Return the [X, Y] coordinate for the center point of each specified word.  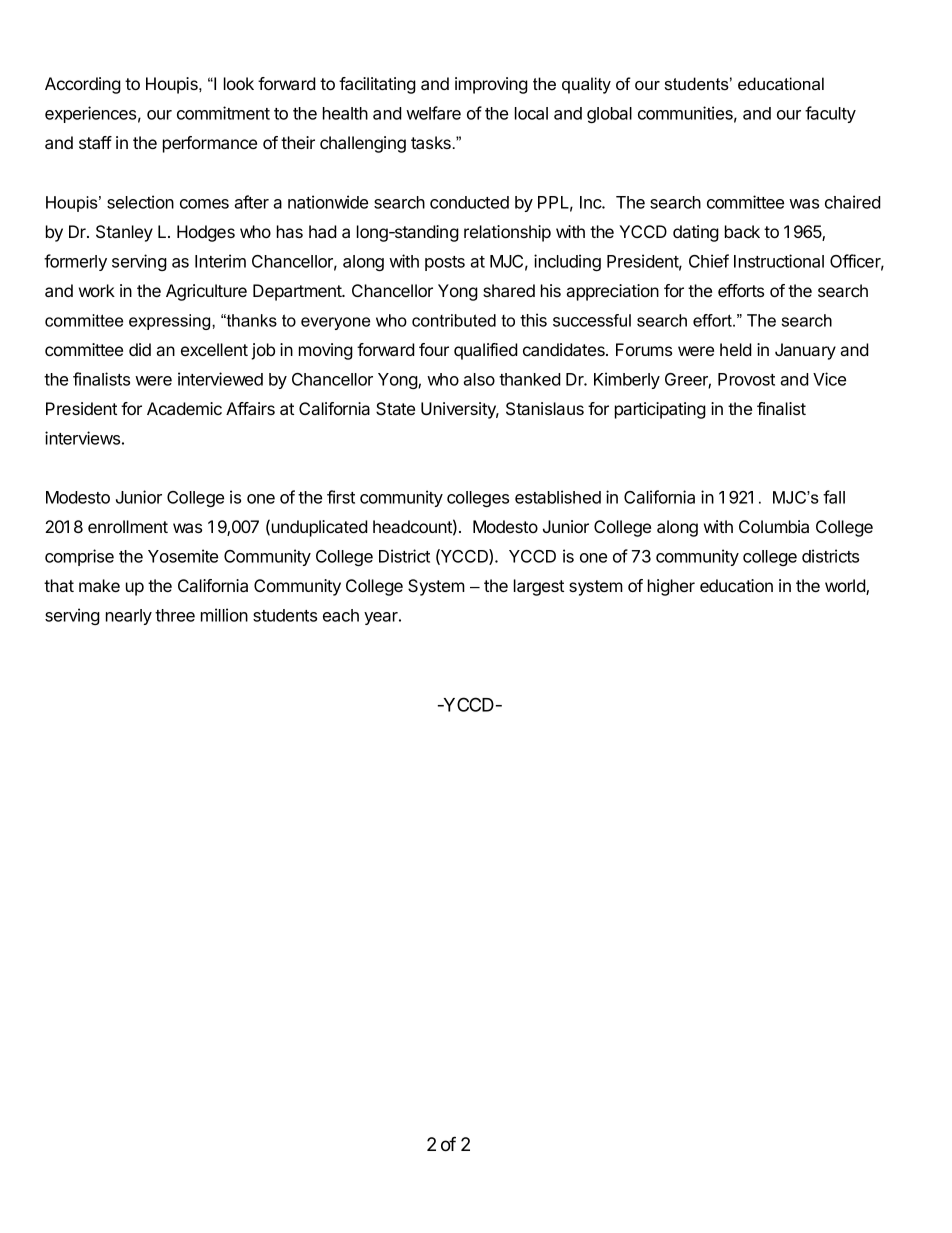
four [434, 349]
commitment [223, 113]
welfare [433, 113]
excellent [214, 349]
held [736, 349]
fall [834, 497]
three [175, 615]
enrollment [128, 526]
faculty [830, 114]
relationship [507, 233]
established [558, 497]
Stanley [124, 233]
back [742, 231]
